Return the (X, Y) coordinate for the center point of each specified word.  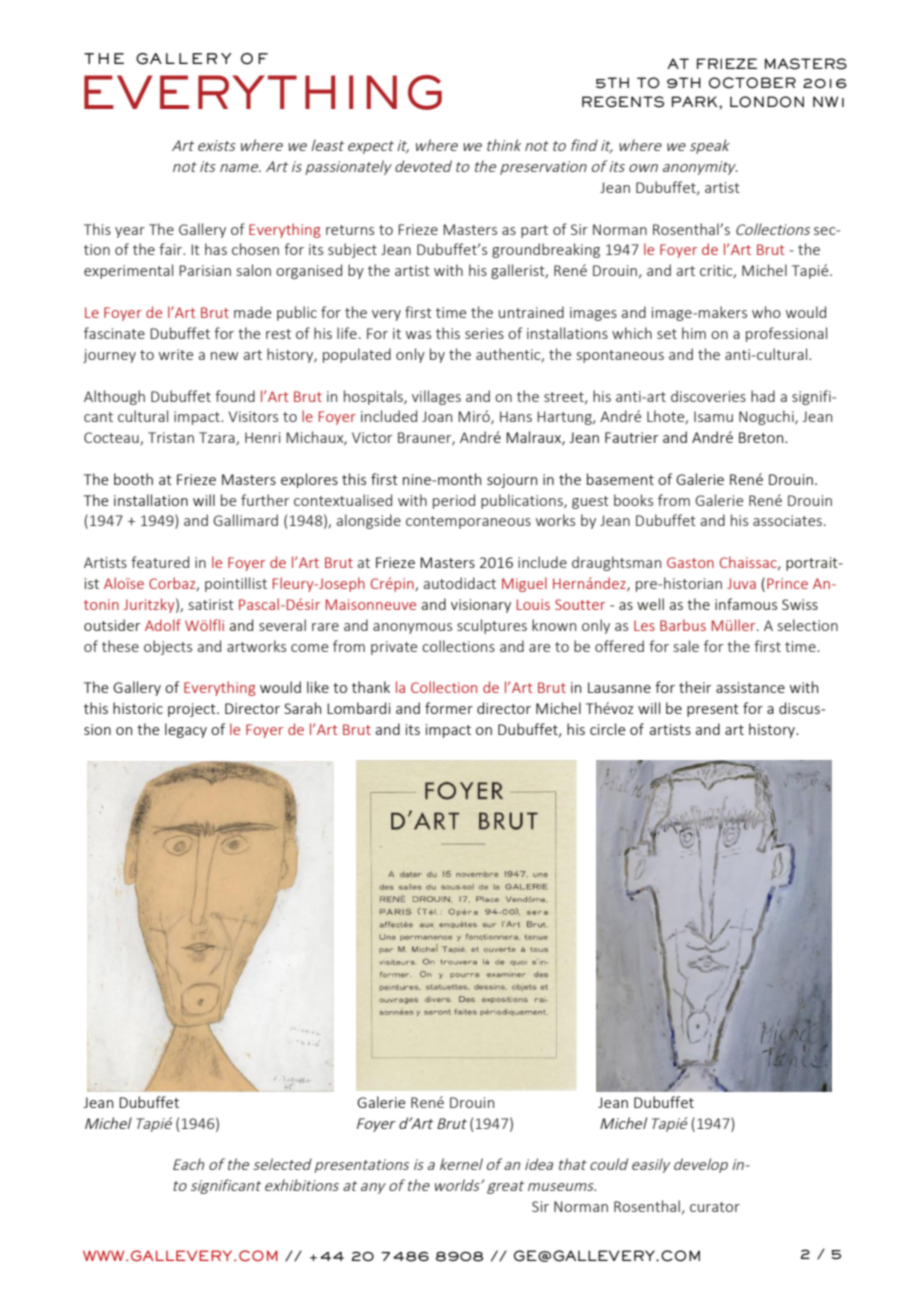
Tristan (171, 437)
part (534, 231)
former (449, 708)
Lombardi (358, 708)
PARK (696, 101)
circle (607, 729)
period (454, 501)
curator (715, 1207)
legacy (186, 730)
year (130, 232)
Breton (762, 437)
